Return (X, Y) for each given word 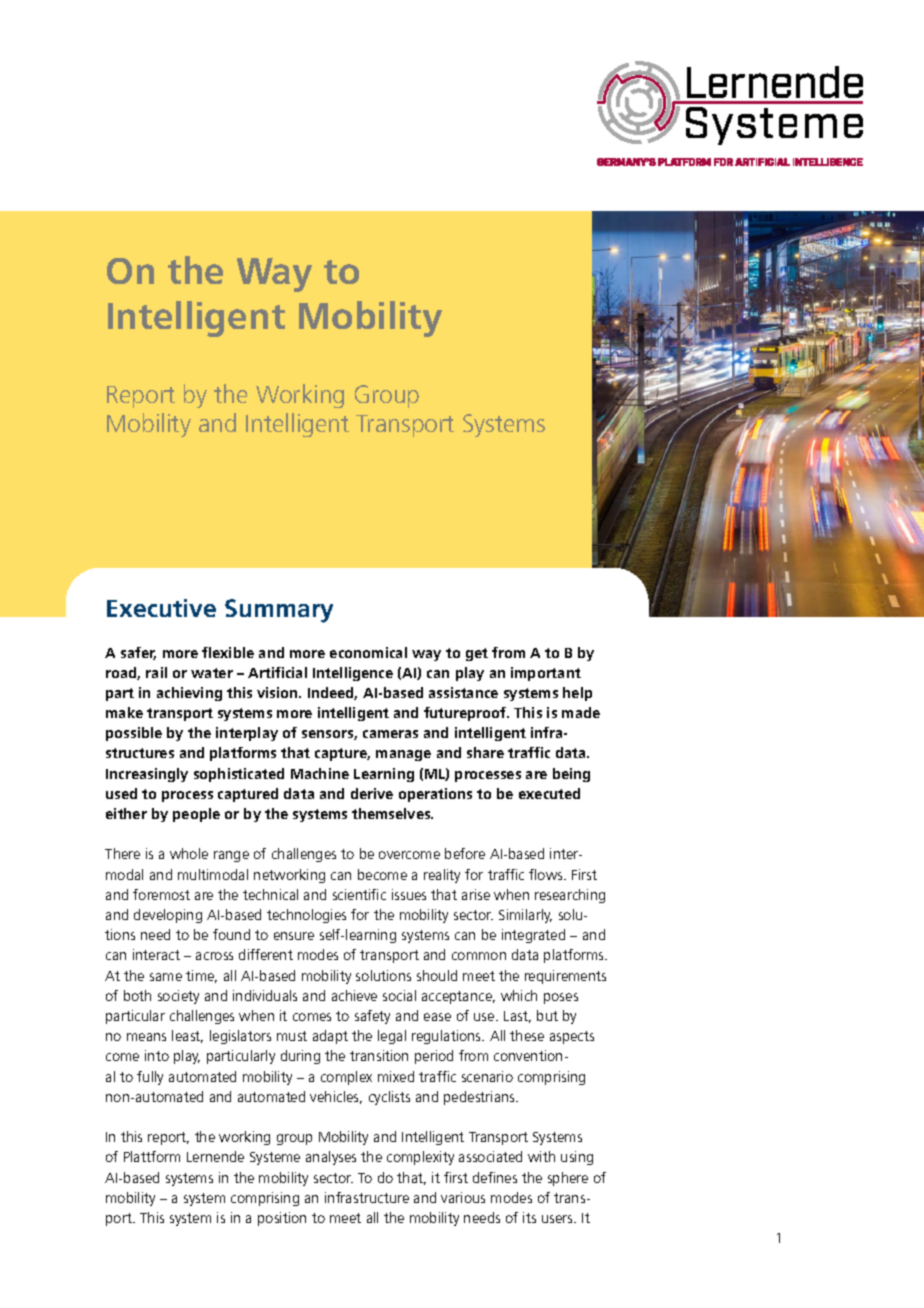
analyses (331, 1158)
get (477, 654)
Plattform (152, 1156)
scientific (359, 894)
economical (368, 652)
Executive (161, 608)
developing (168, 916)
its (529, 1217)
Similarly (525, 916)
